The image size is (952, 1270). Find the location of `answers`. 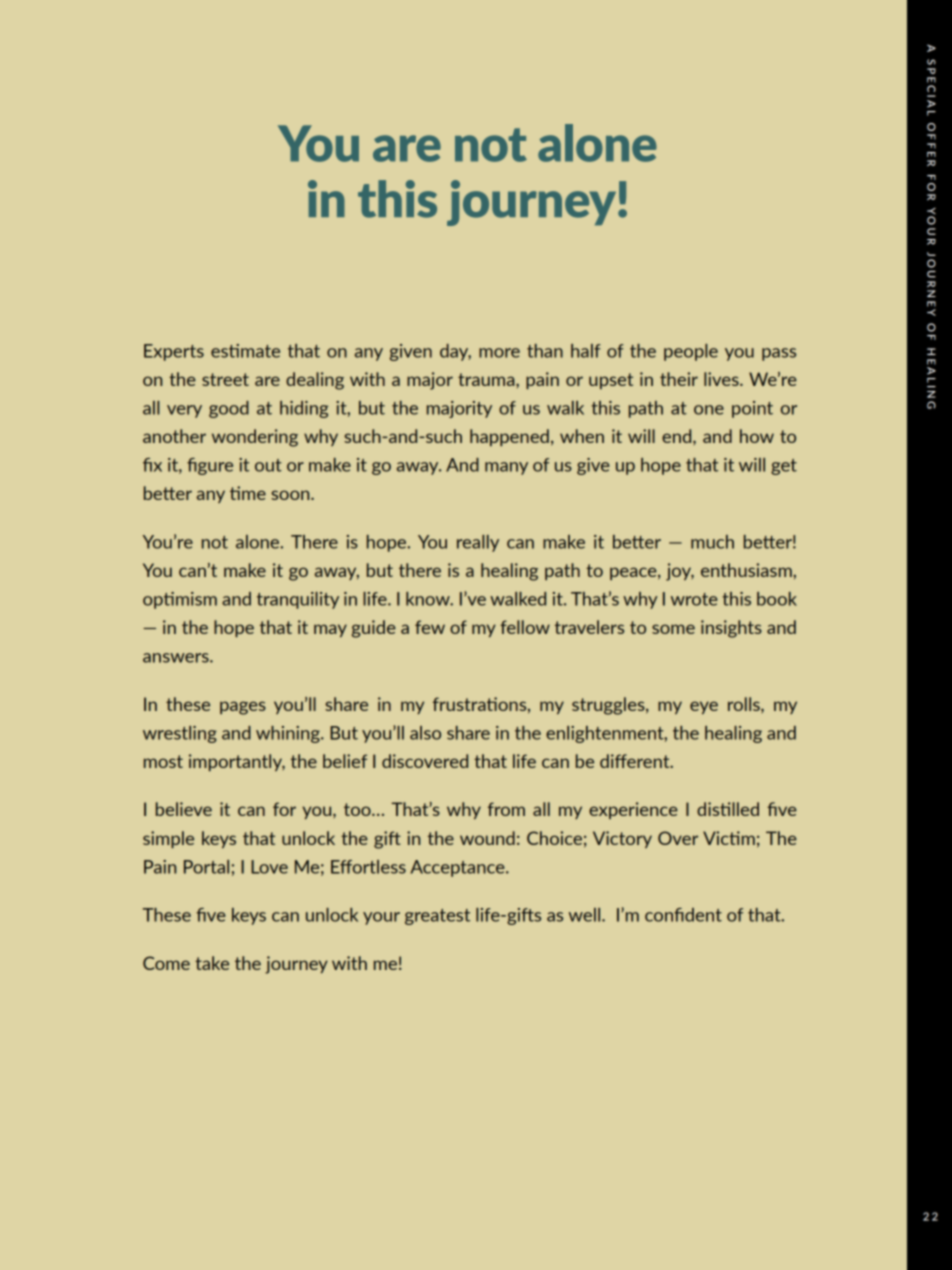

answers is located at coordinates (177, 658).
